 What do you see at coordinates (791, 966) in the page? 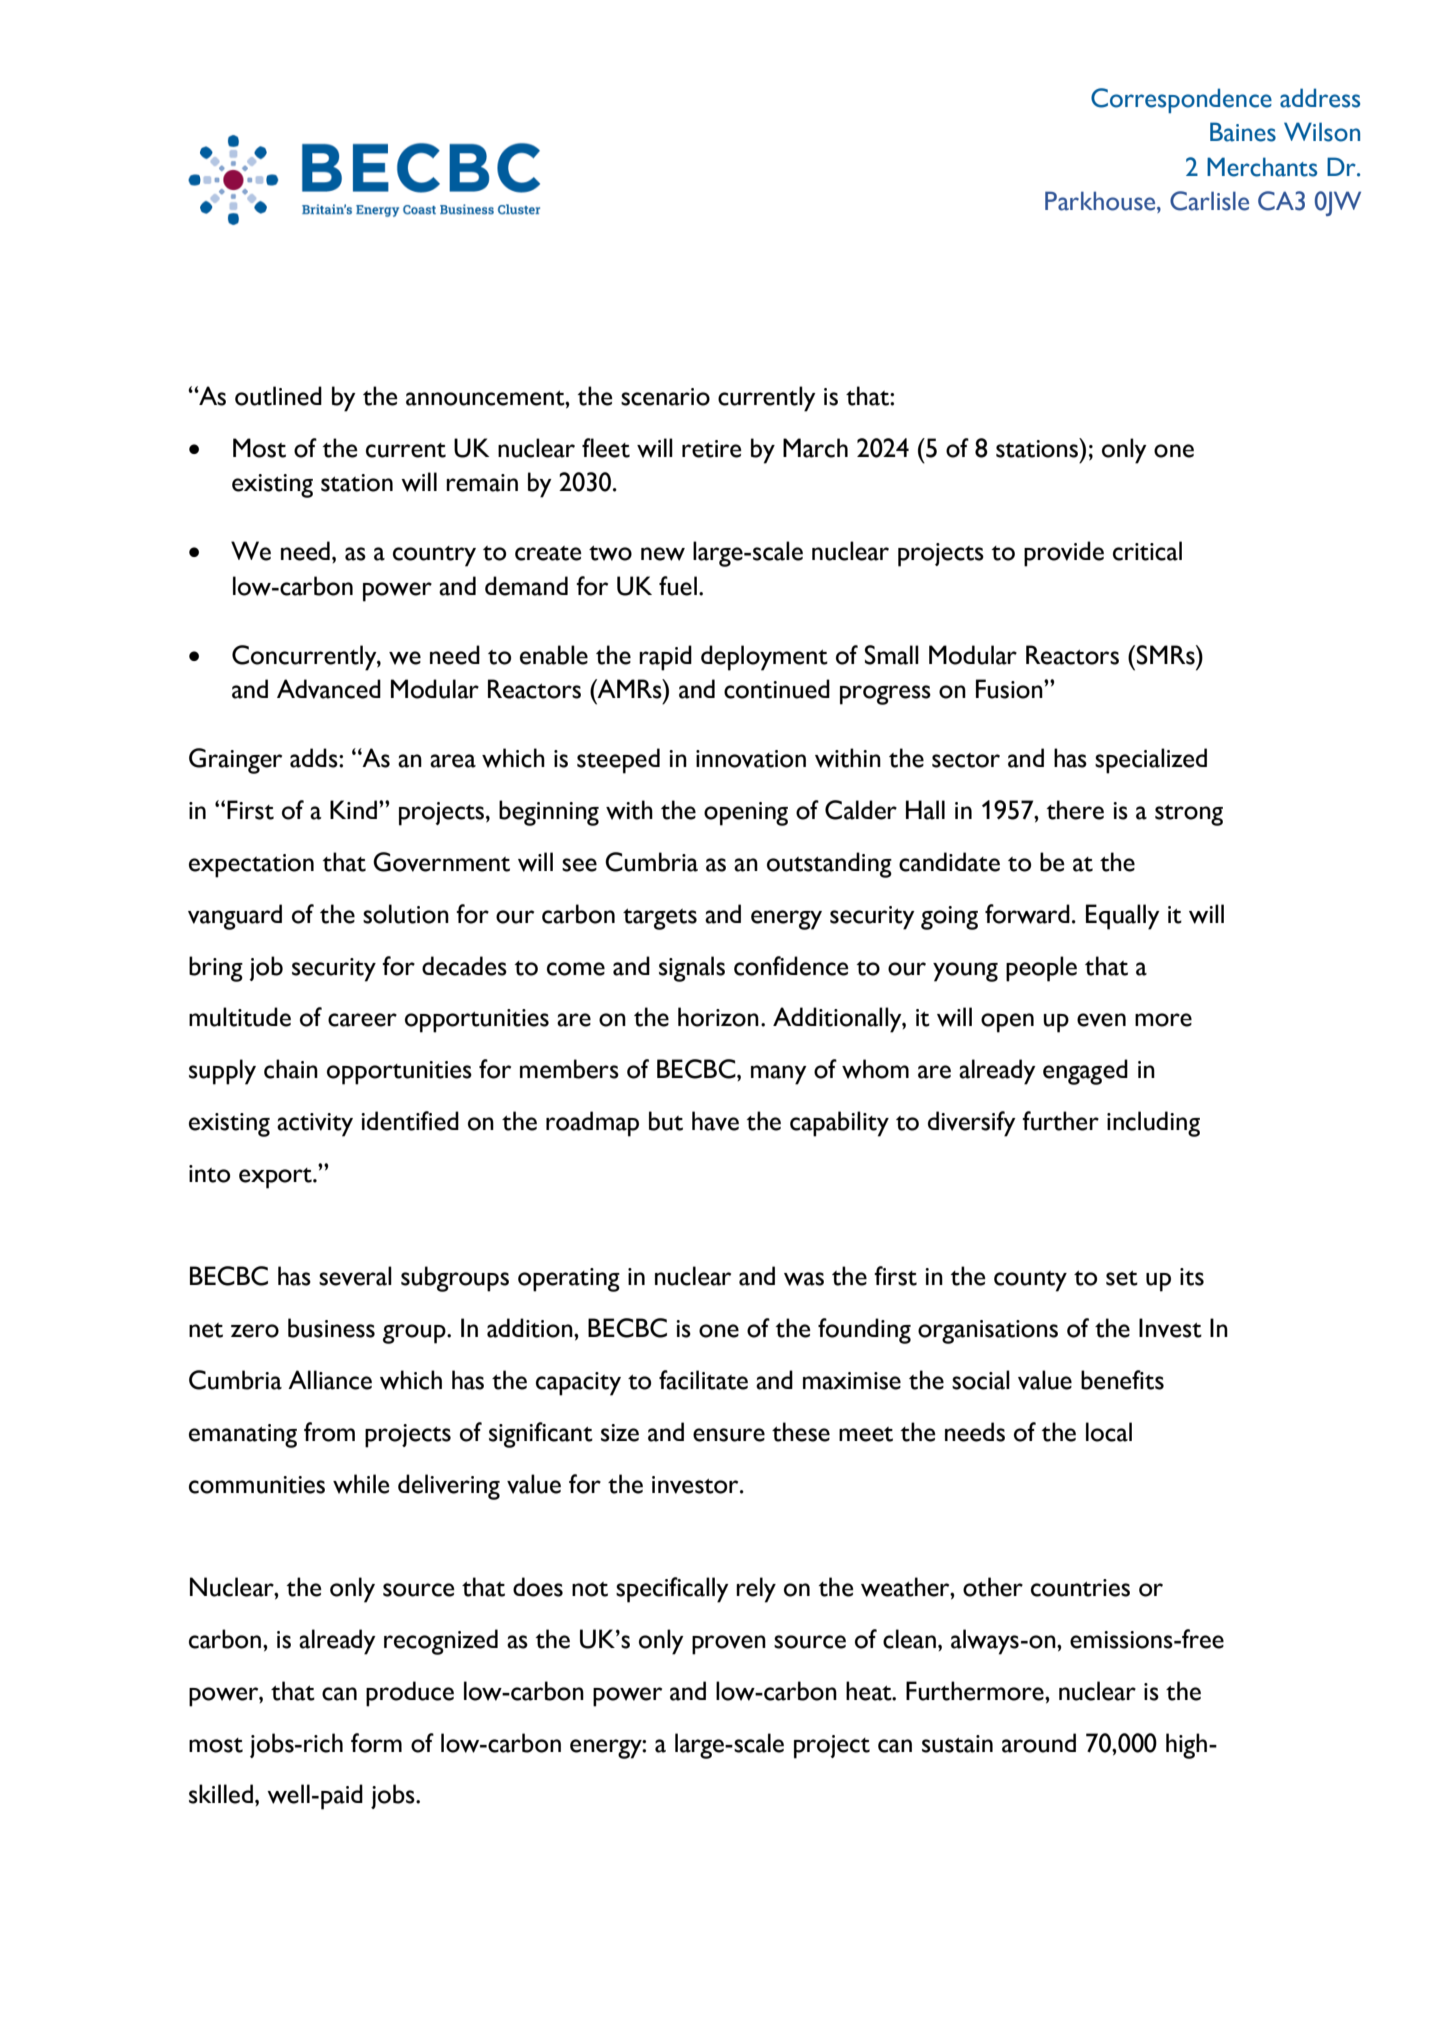
I see `confidence` at bounding box center [791, 966].
